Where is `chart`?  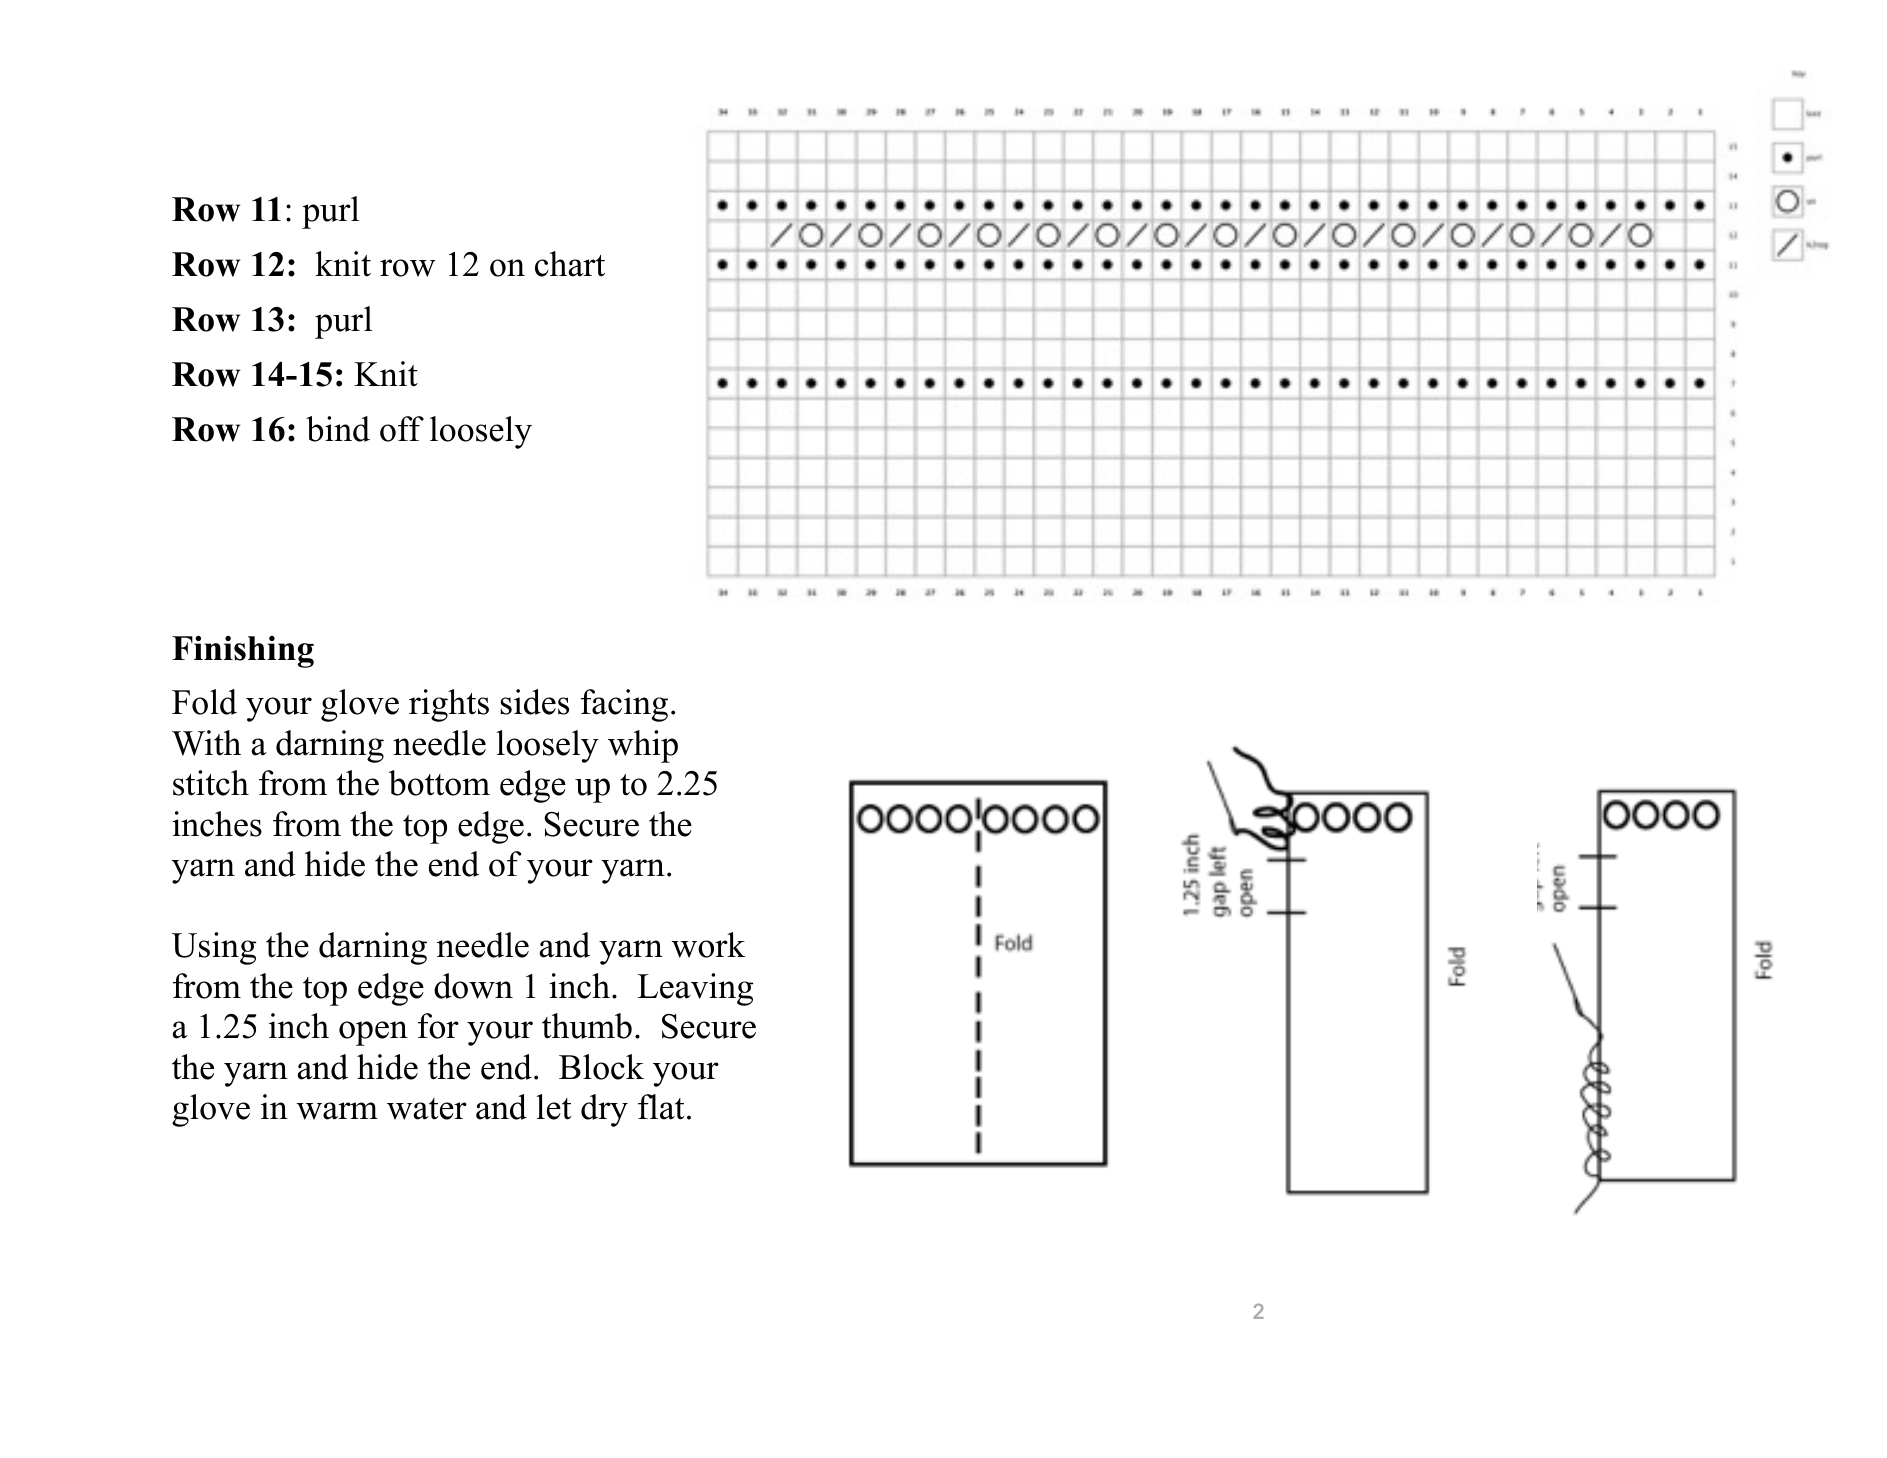
chart is located at coordinates (570, 264).
